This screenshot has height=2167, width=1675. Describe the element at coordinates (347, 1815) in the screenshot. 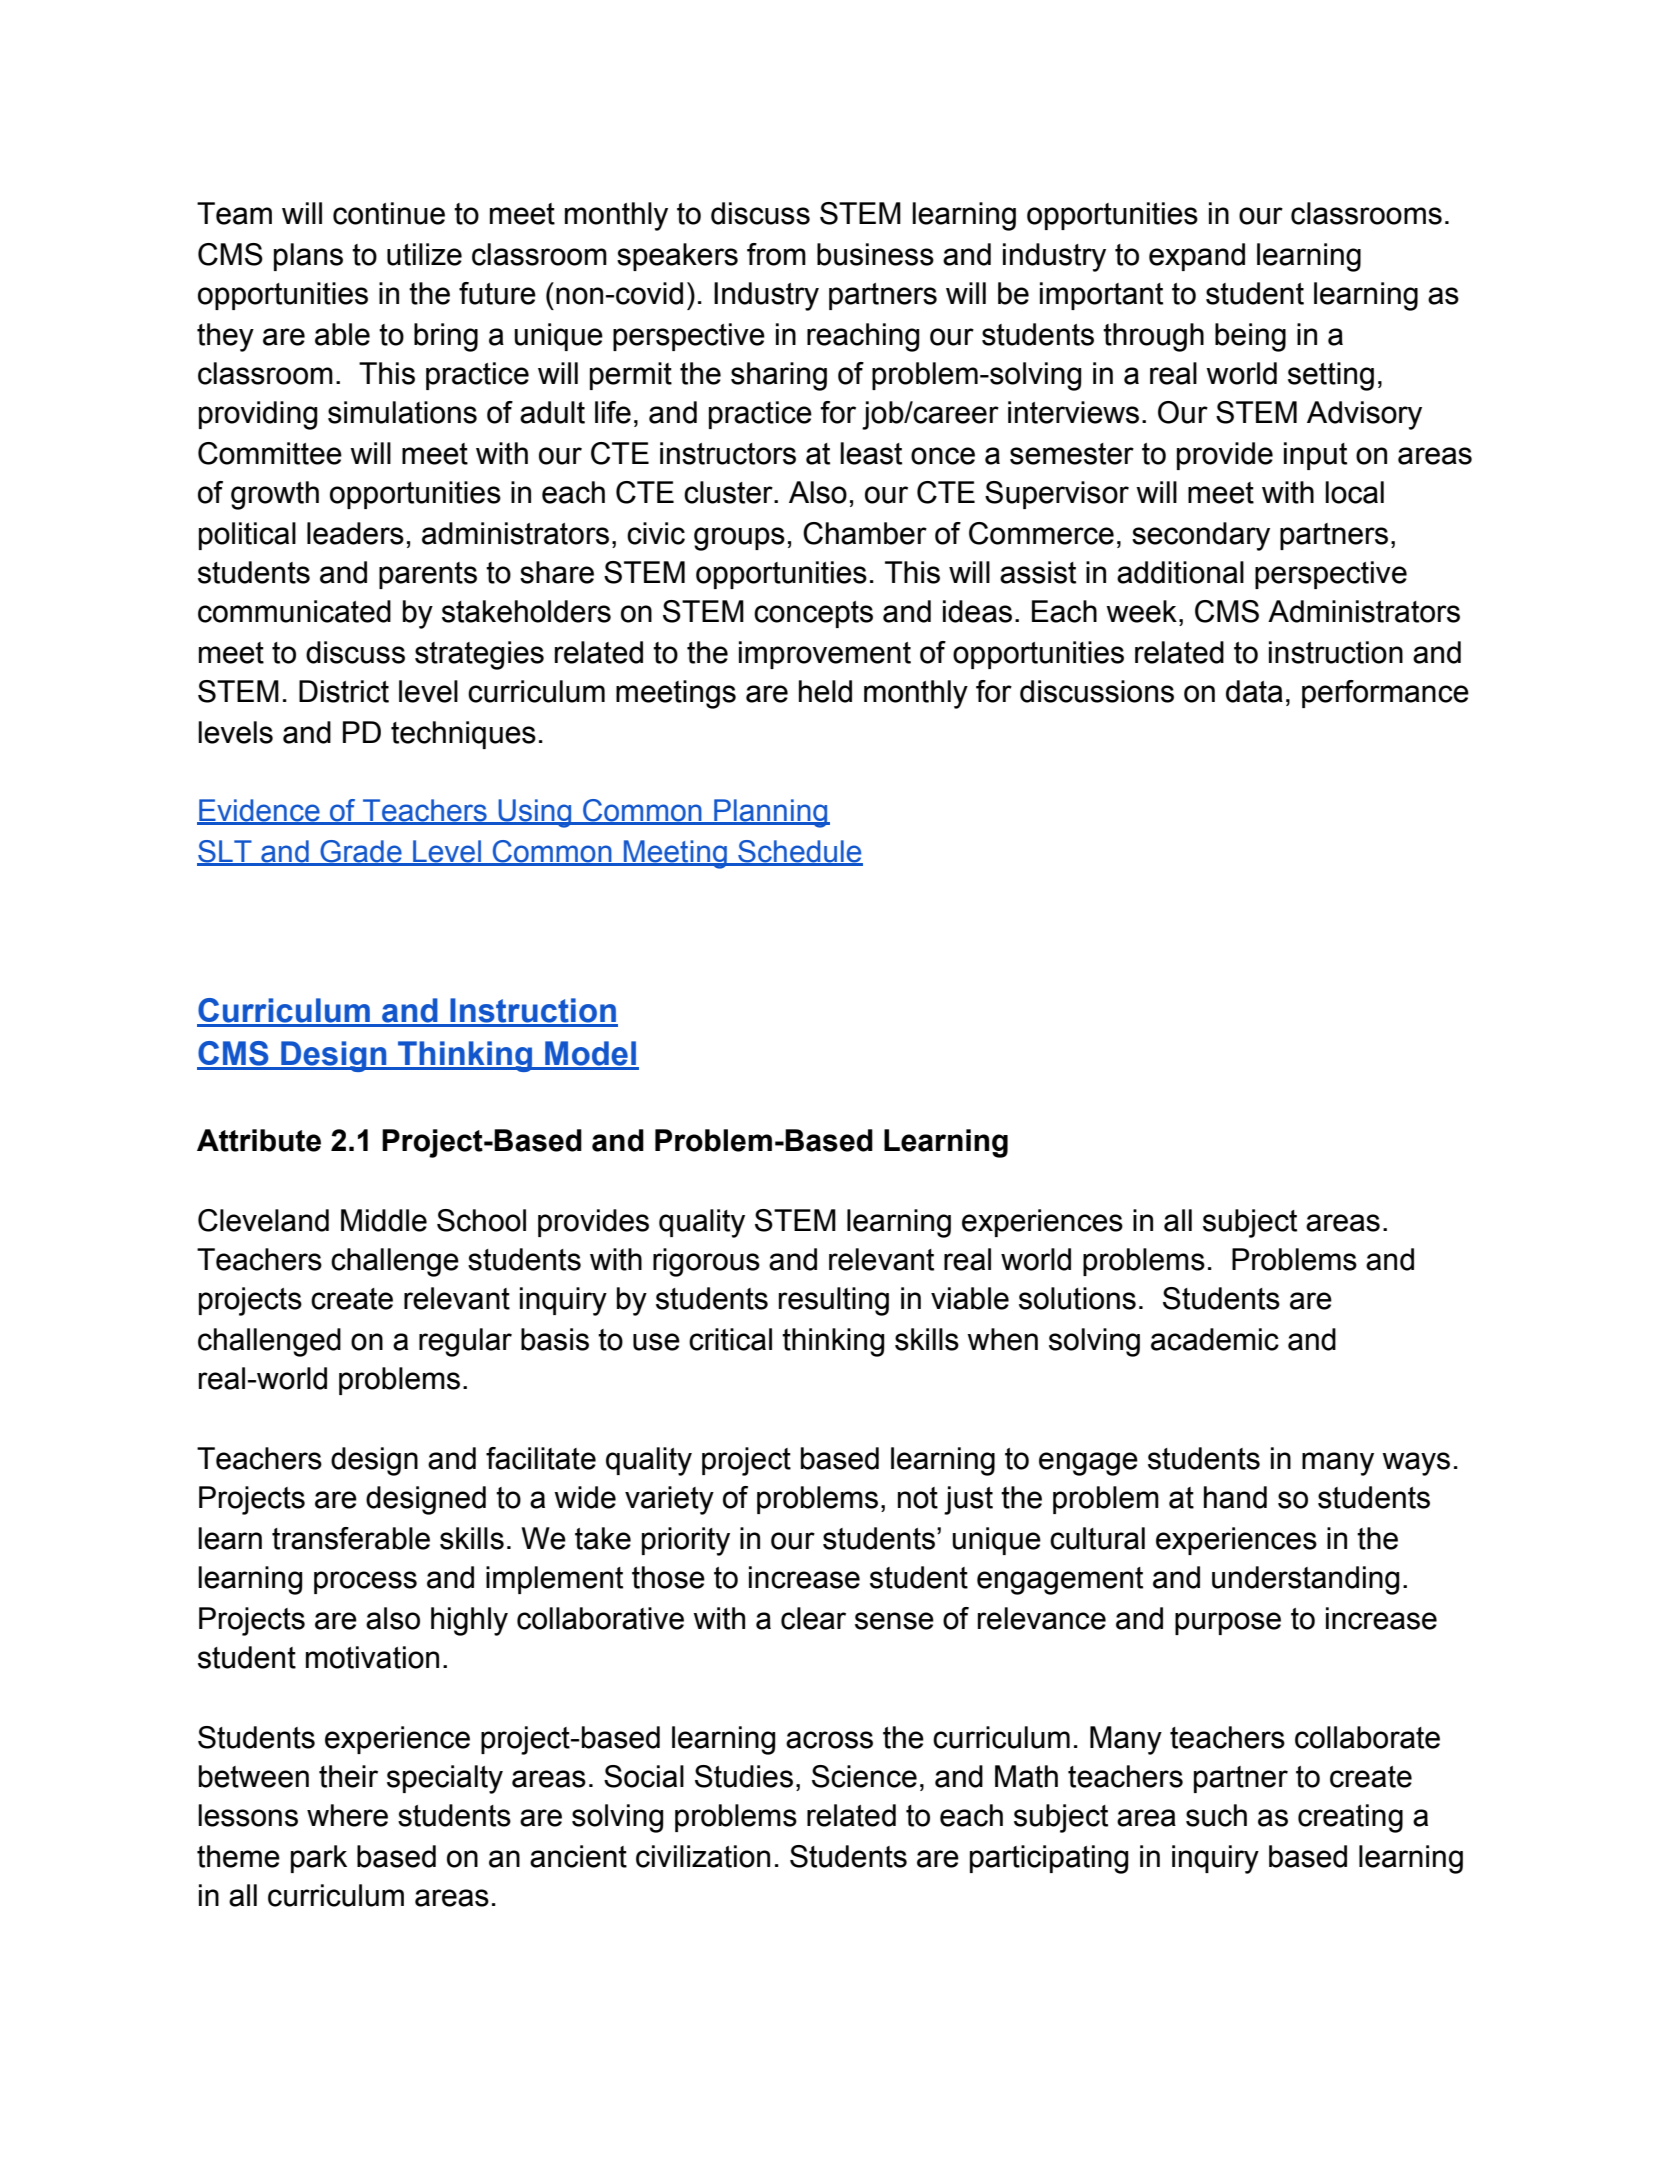

I see `where` at that location.
